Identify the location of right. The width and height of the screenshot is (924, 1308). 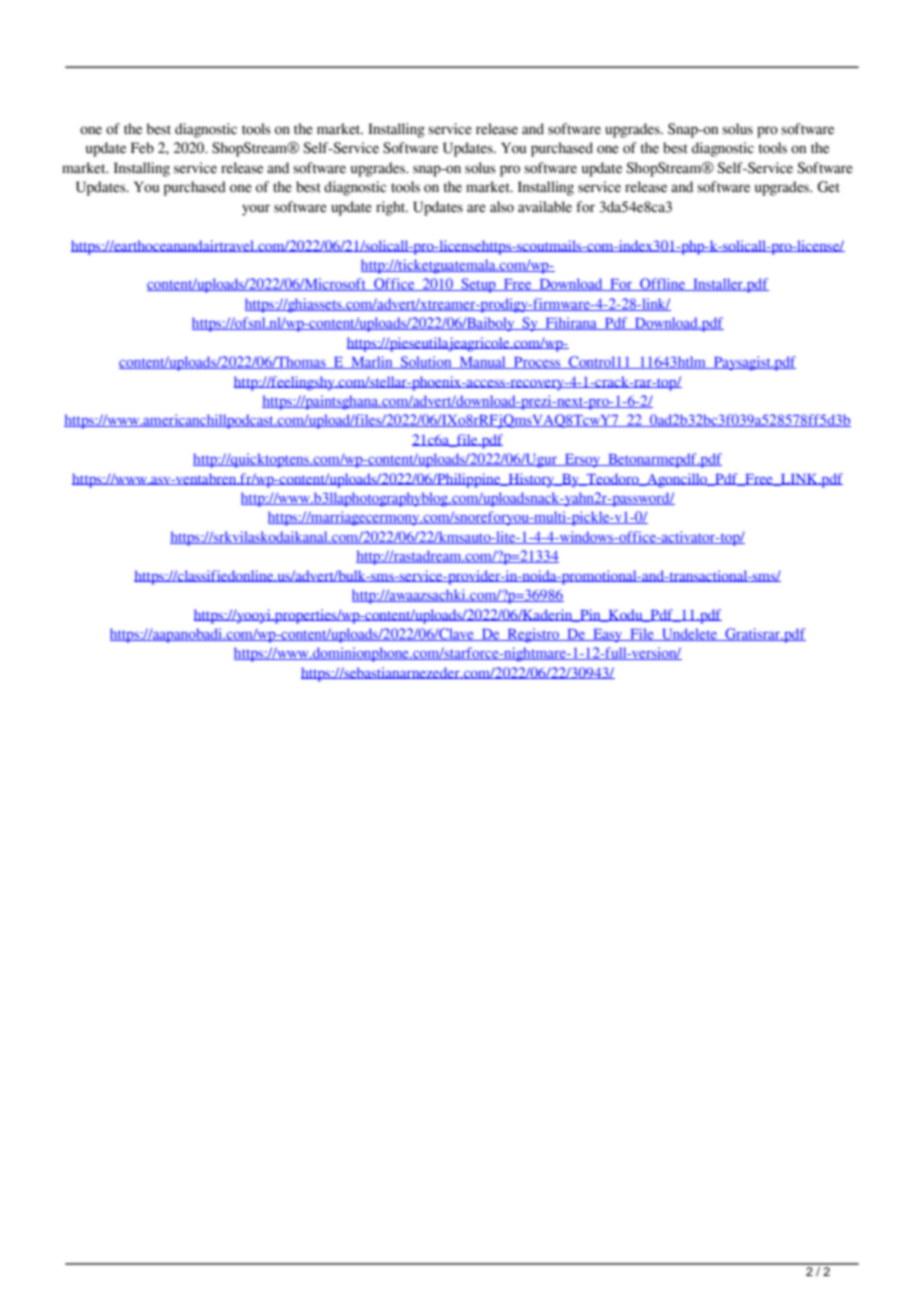
(392, 208).
